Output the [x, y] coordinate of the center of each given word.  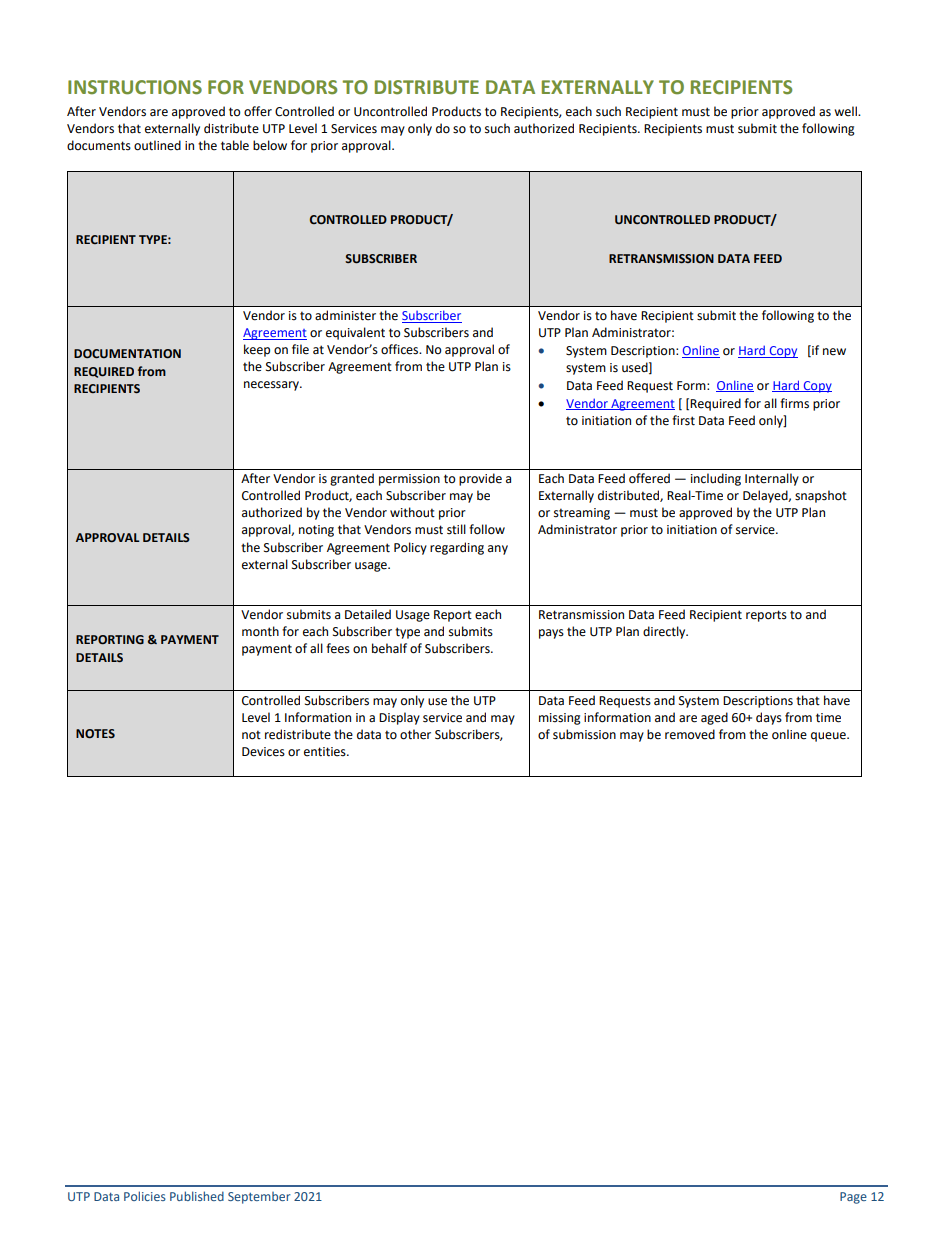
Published [197, 1196]
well [846, 111]
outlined [157, 145]
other [415, 734]
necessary [273, 386]
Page [853, 1198]
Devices [263, 752]
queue [829, 737]
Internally [772, 479]
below [270, 145]
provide [480, 479]
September [259, 1198]
